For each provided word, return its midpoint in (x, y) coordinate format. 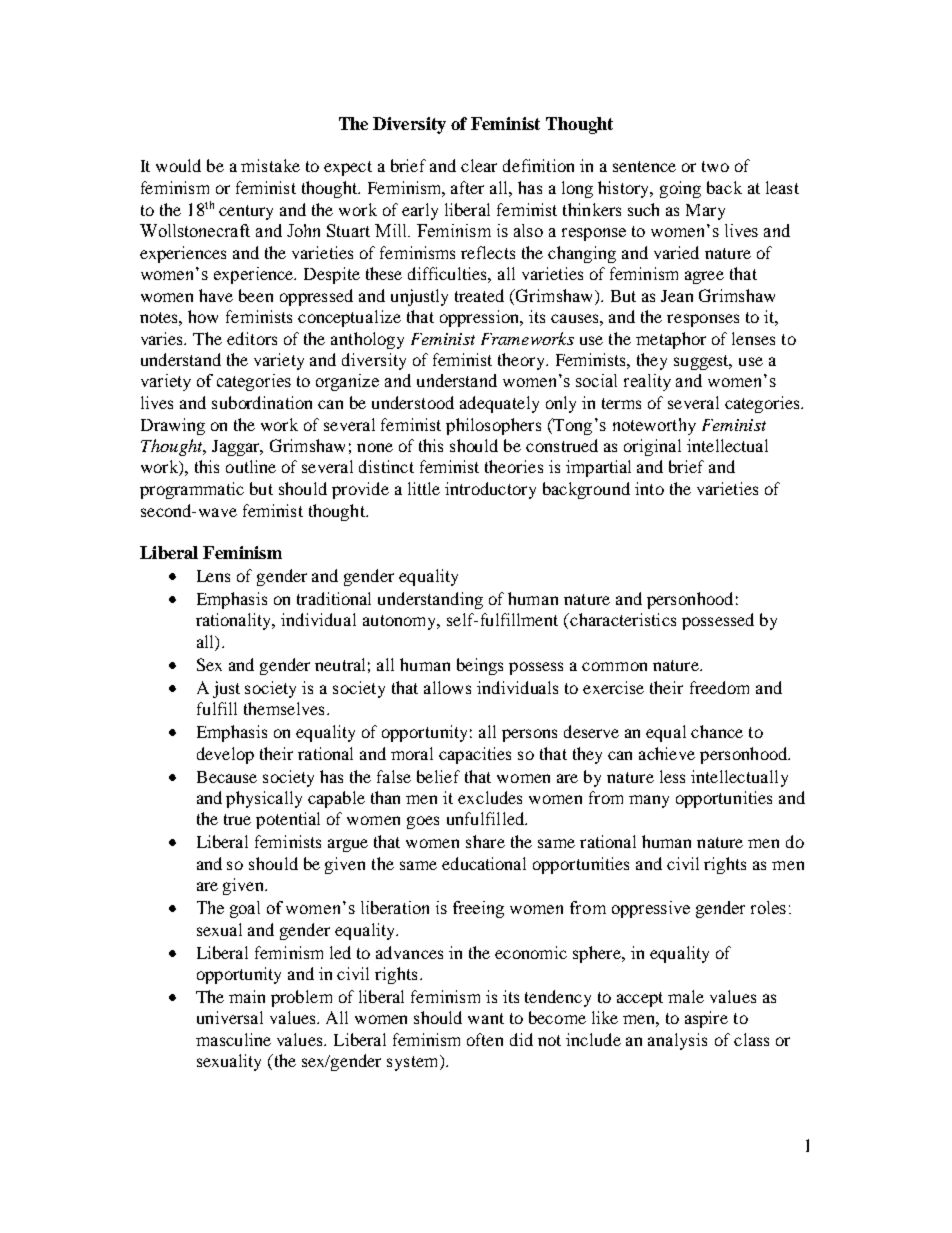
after (467, 187)
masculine (233, 1039)
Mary (705, 212)
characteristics (622, 619)
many (649, 801)
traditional (334, 598)
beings (480, 666)
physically (264, 799)
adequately (499, 404)
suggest (703, 362)
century (246, 212)
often (485, 1039)
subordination (262, 402)
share (485, 841)
